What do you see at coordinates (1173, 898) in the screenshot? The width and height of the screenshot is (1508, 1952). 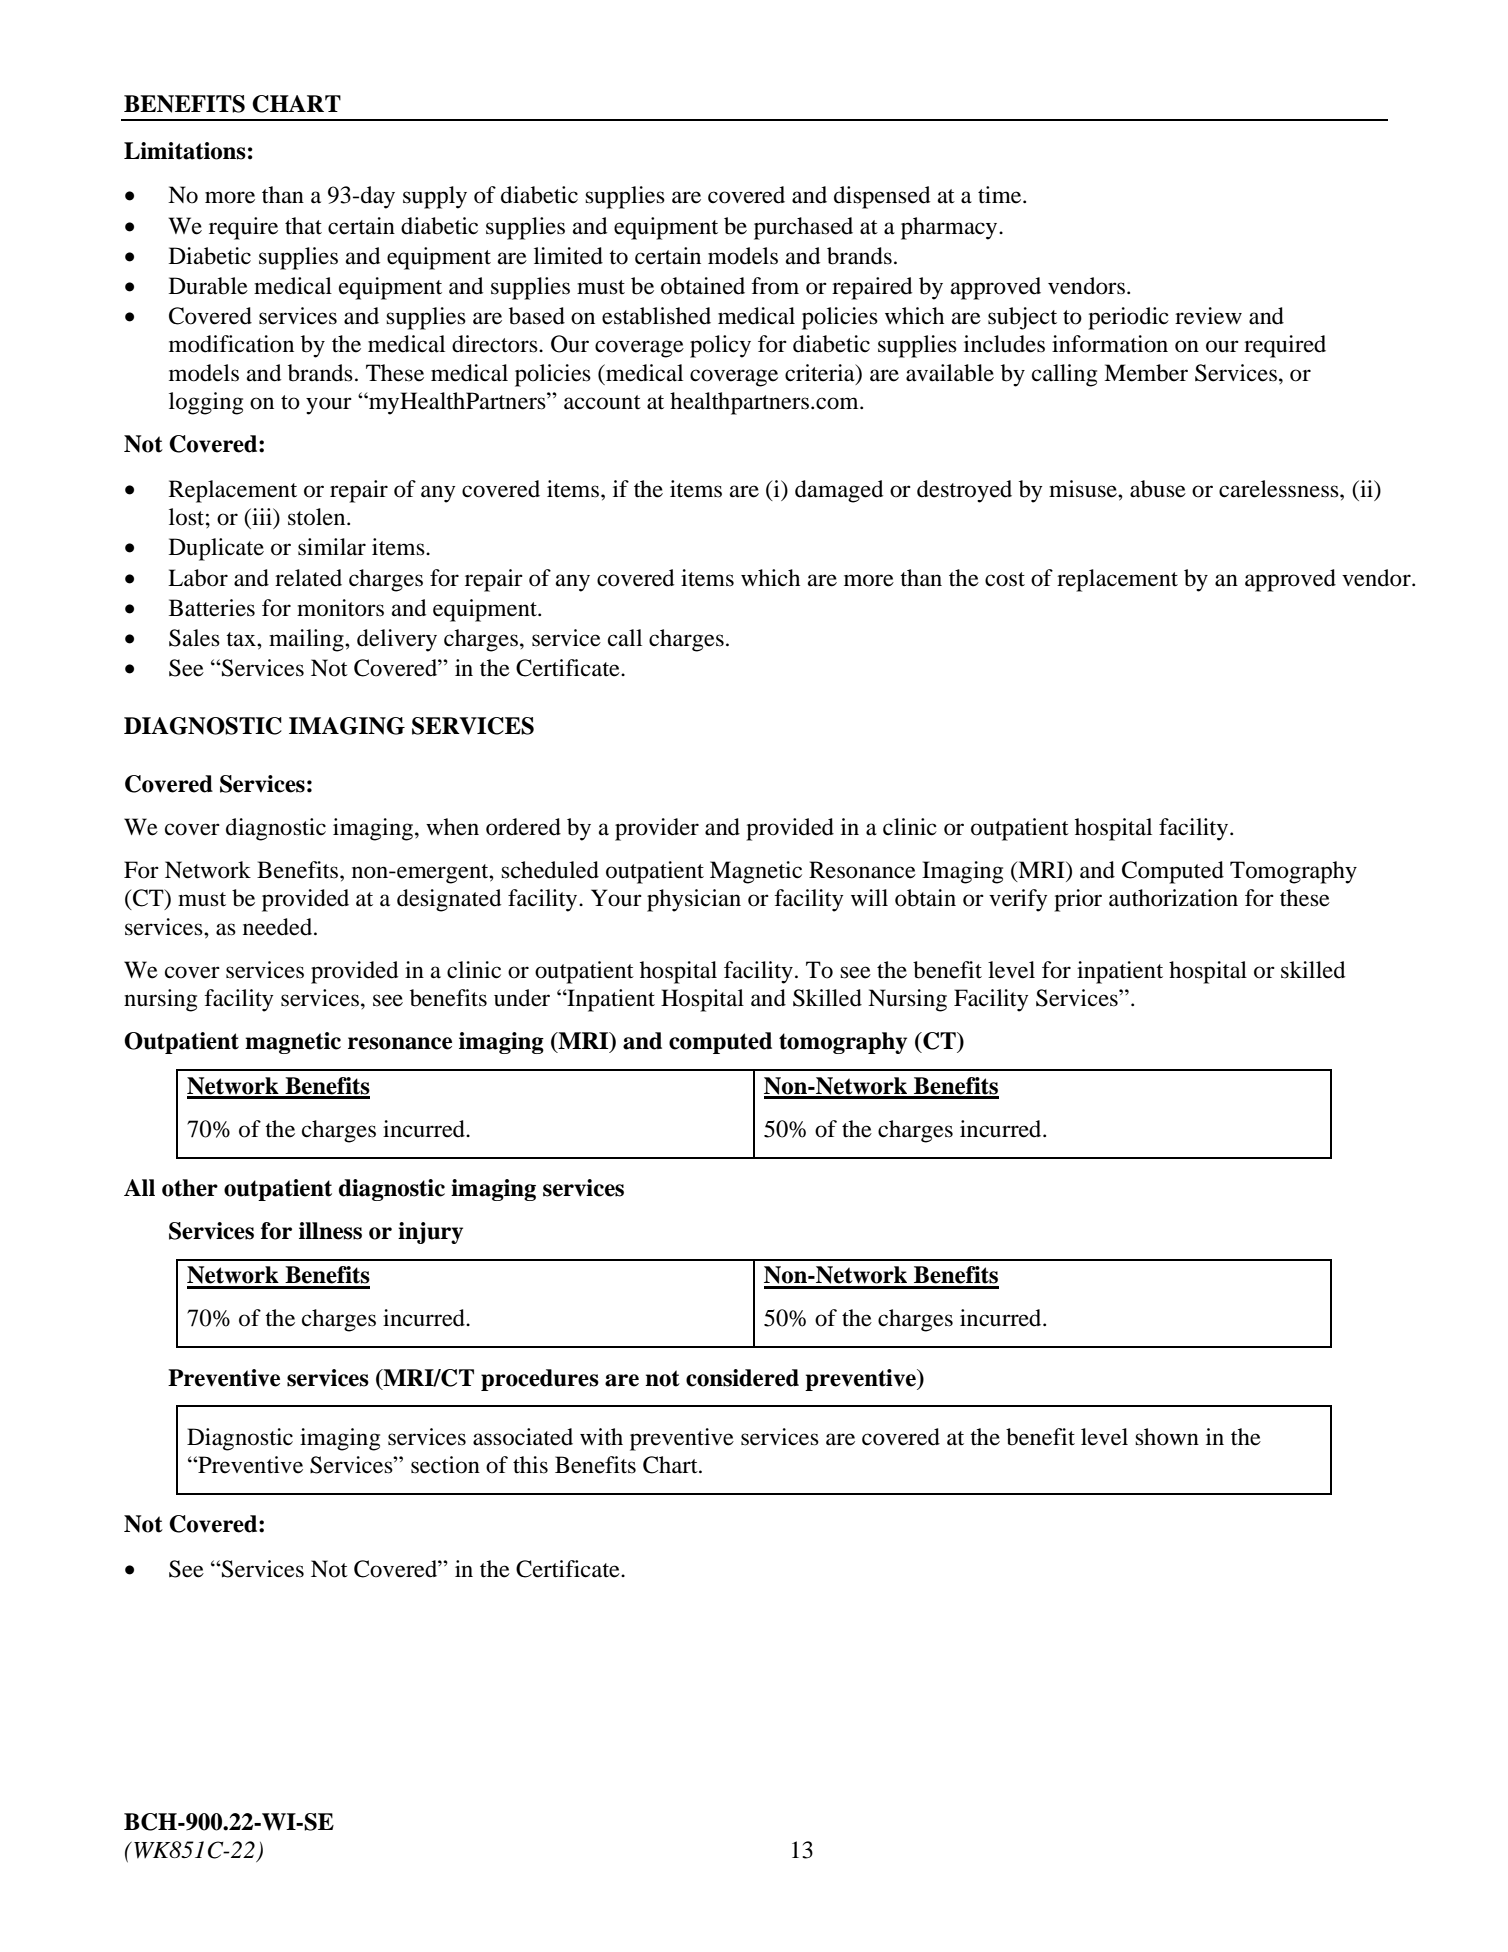 I see `authorization` at bounding box center [1173, 898].
